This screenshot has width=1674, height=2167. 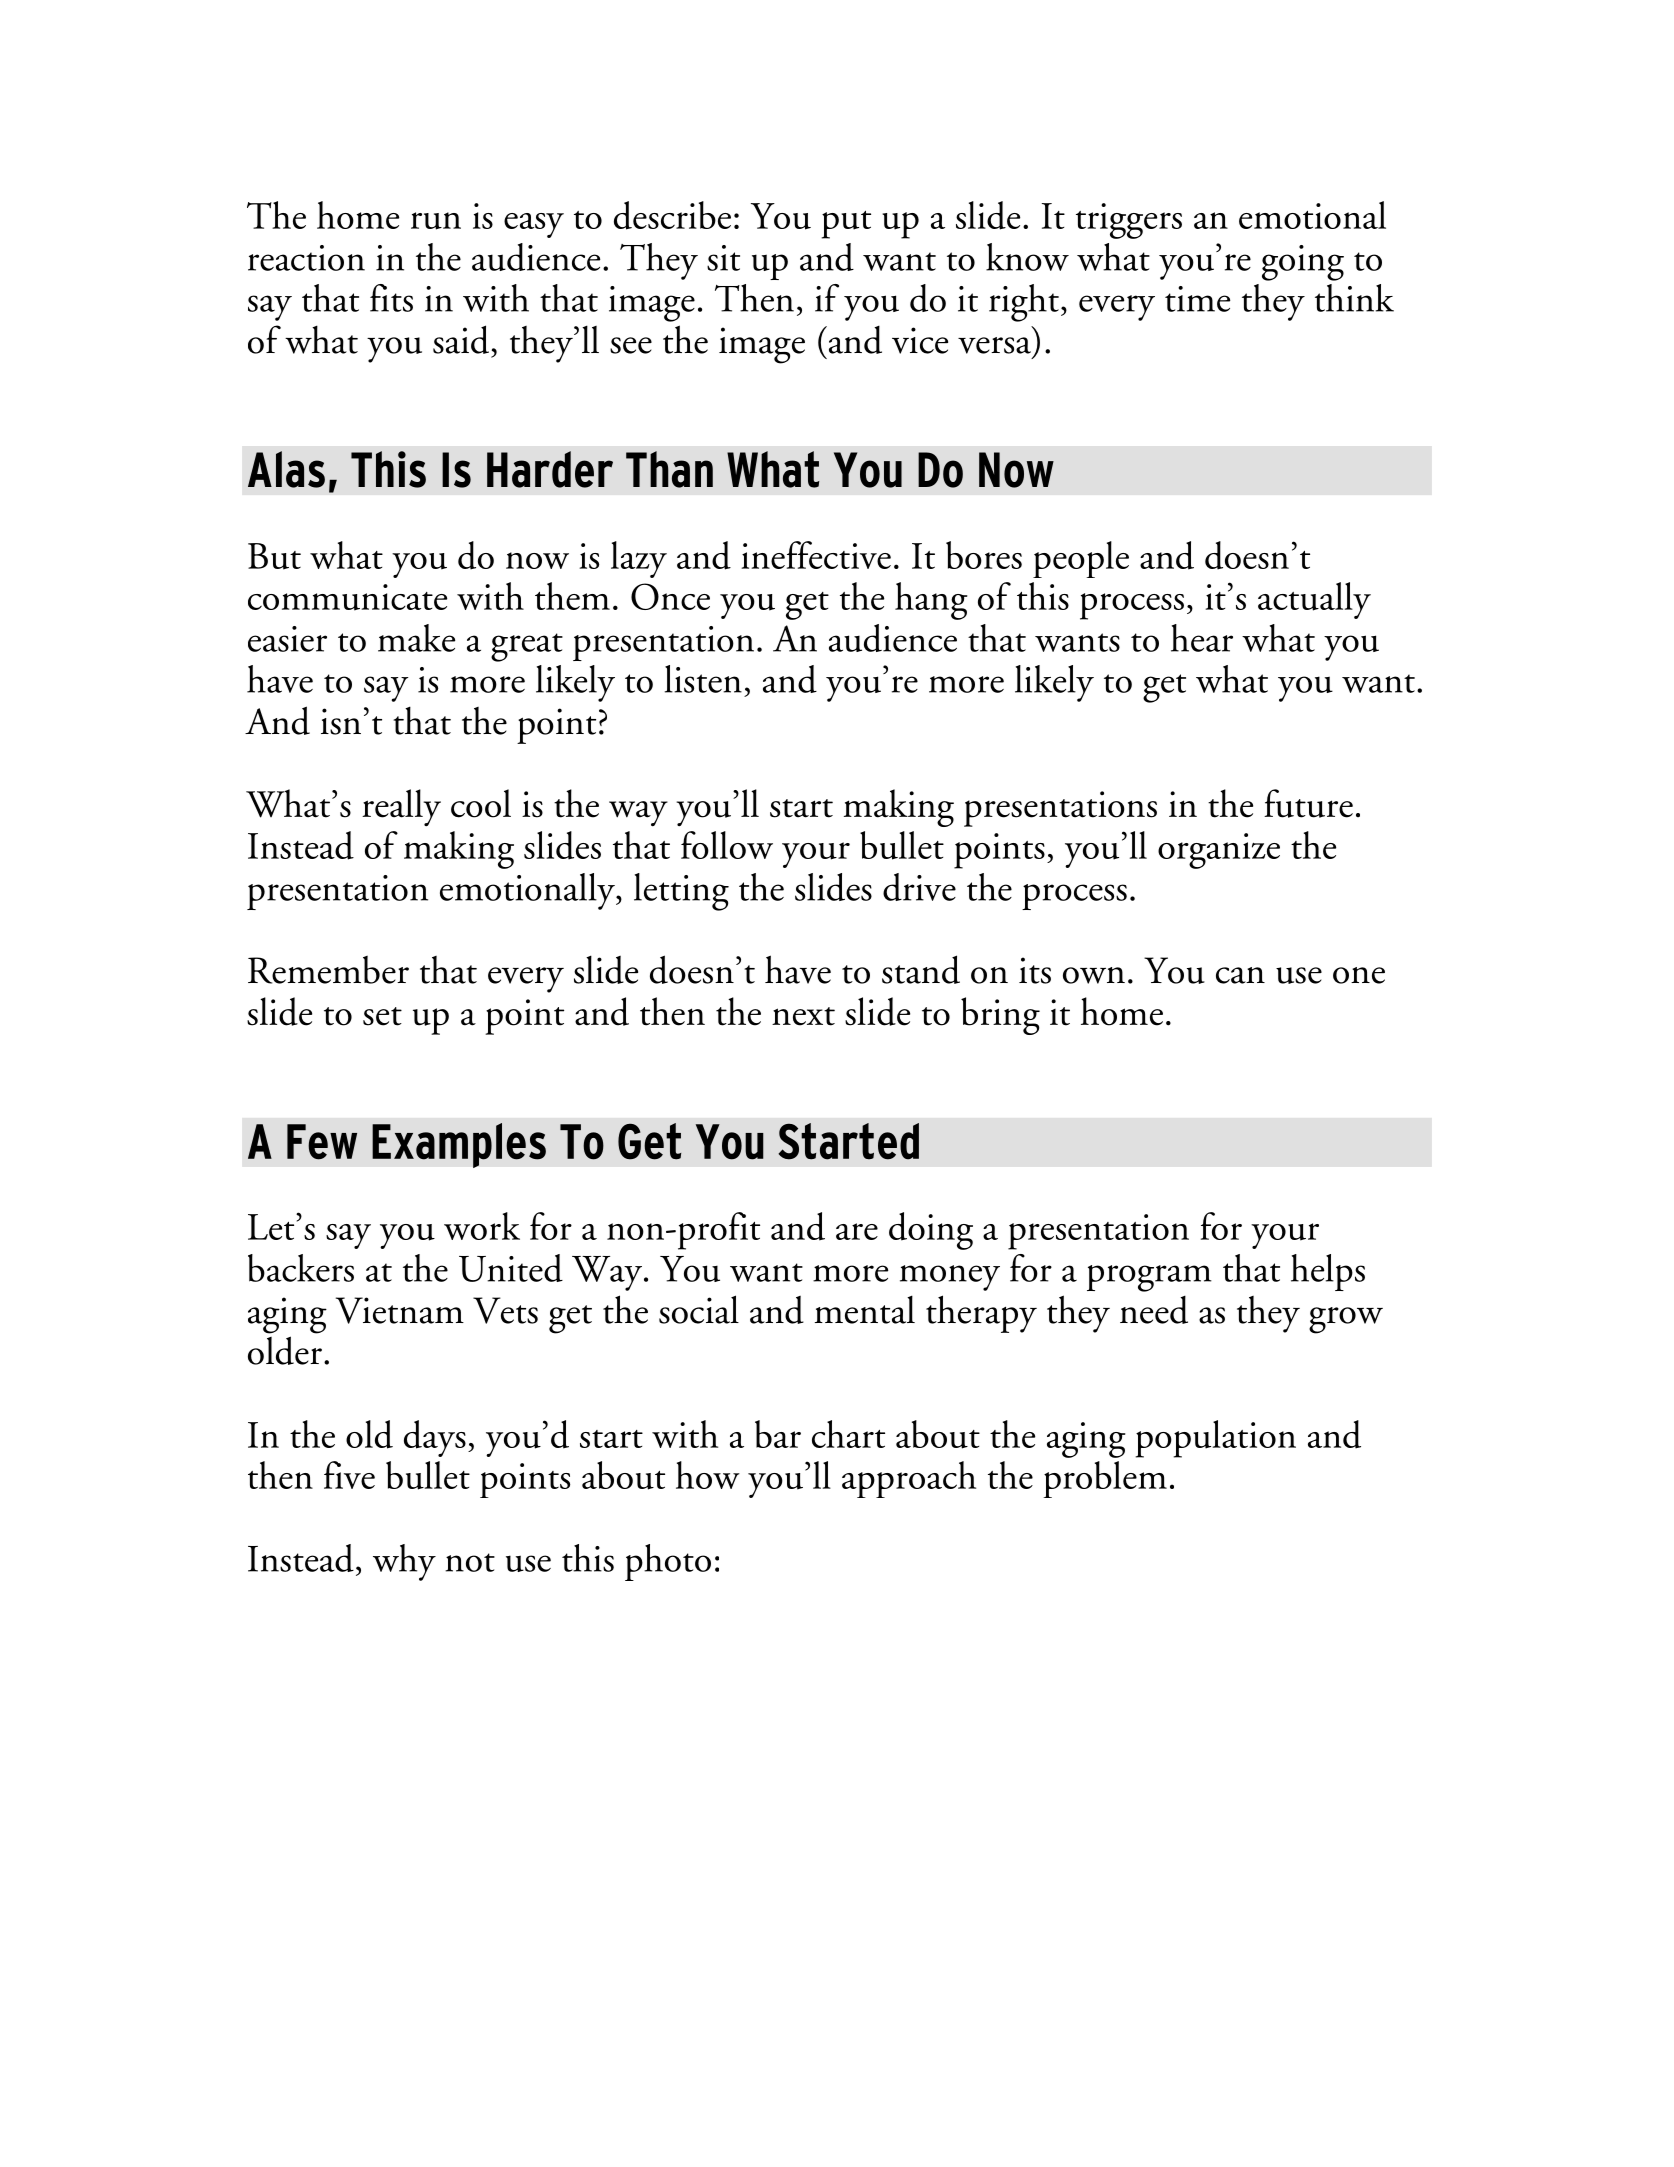 I want to click on run, so click(x=436, y=221).
